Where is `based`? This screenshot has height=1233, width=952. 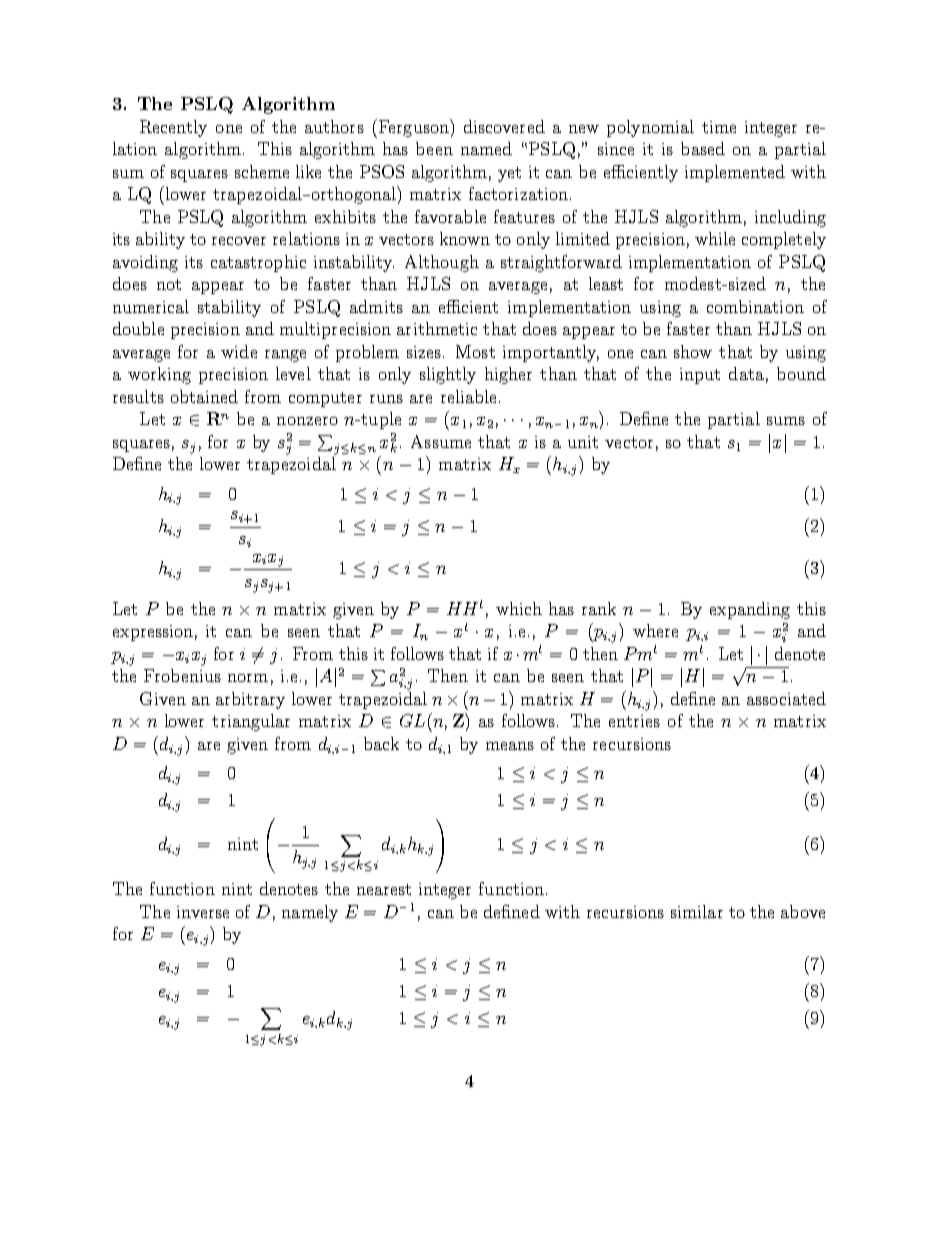
based is located at coordinates (703, 148).
